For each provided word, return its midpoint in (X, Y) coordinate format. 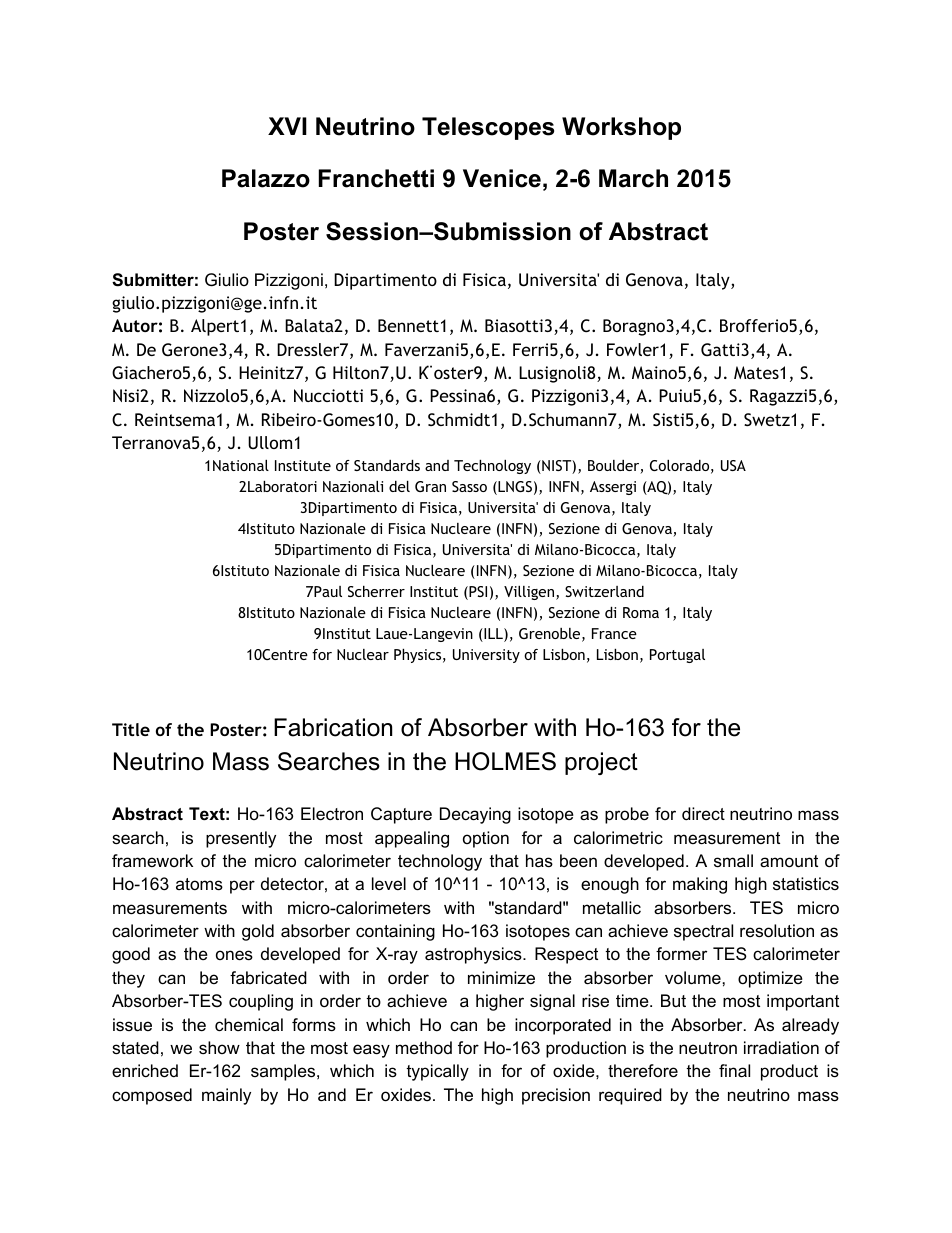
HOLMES (505, 761)
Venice (502, 178)
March (633, 178)
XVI (287, 126)
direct (703, 813)
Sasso (469, 486)
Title (131, 729)
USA (733, 465)
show (219, 1047)
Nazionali (353, 486)
